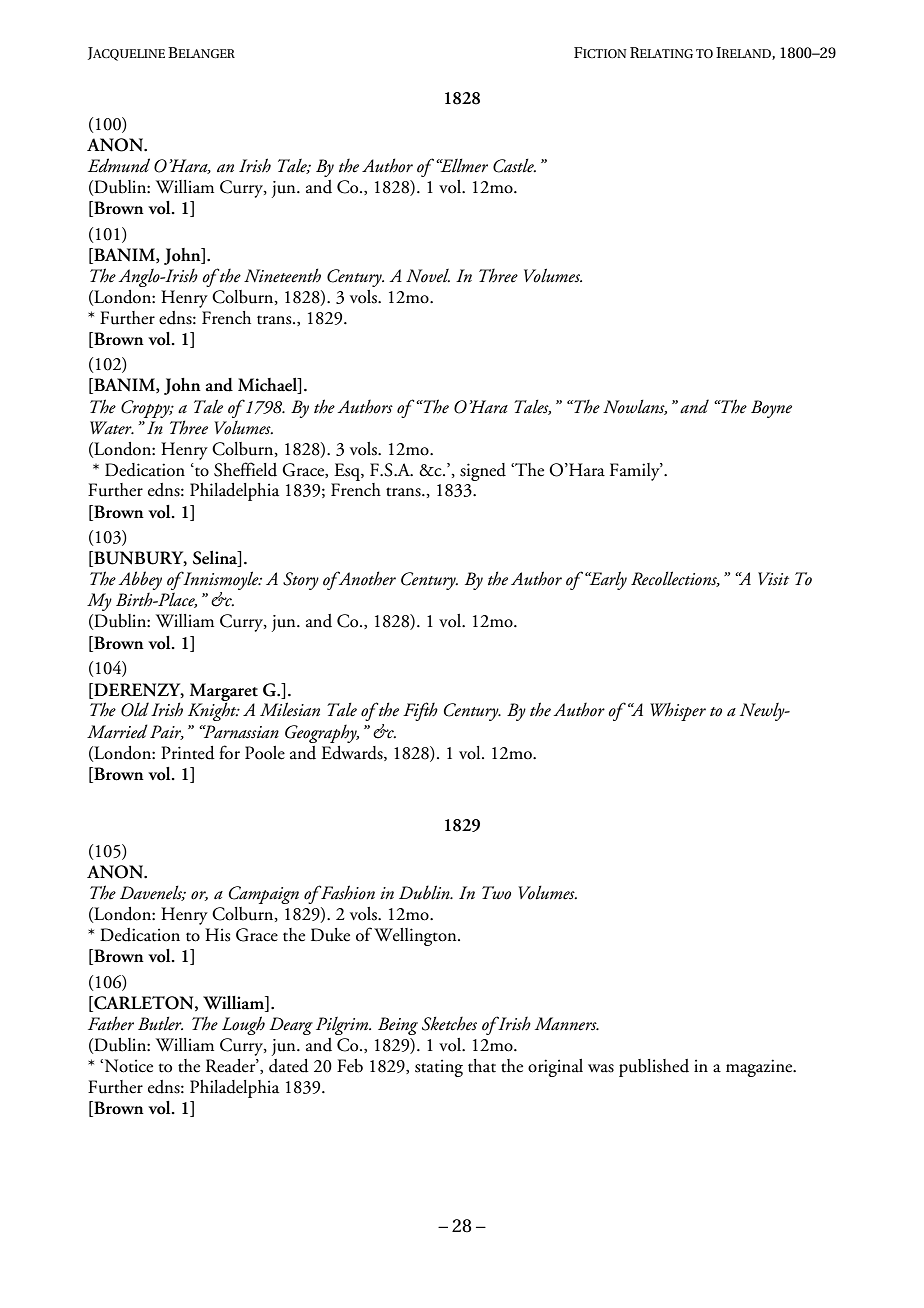  Describe the element at coordinates (678, 711) in the screenshot. I see `Whisper` at that location.
